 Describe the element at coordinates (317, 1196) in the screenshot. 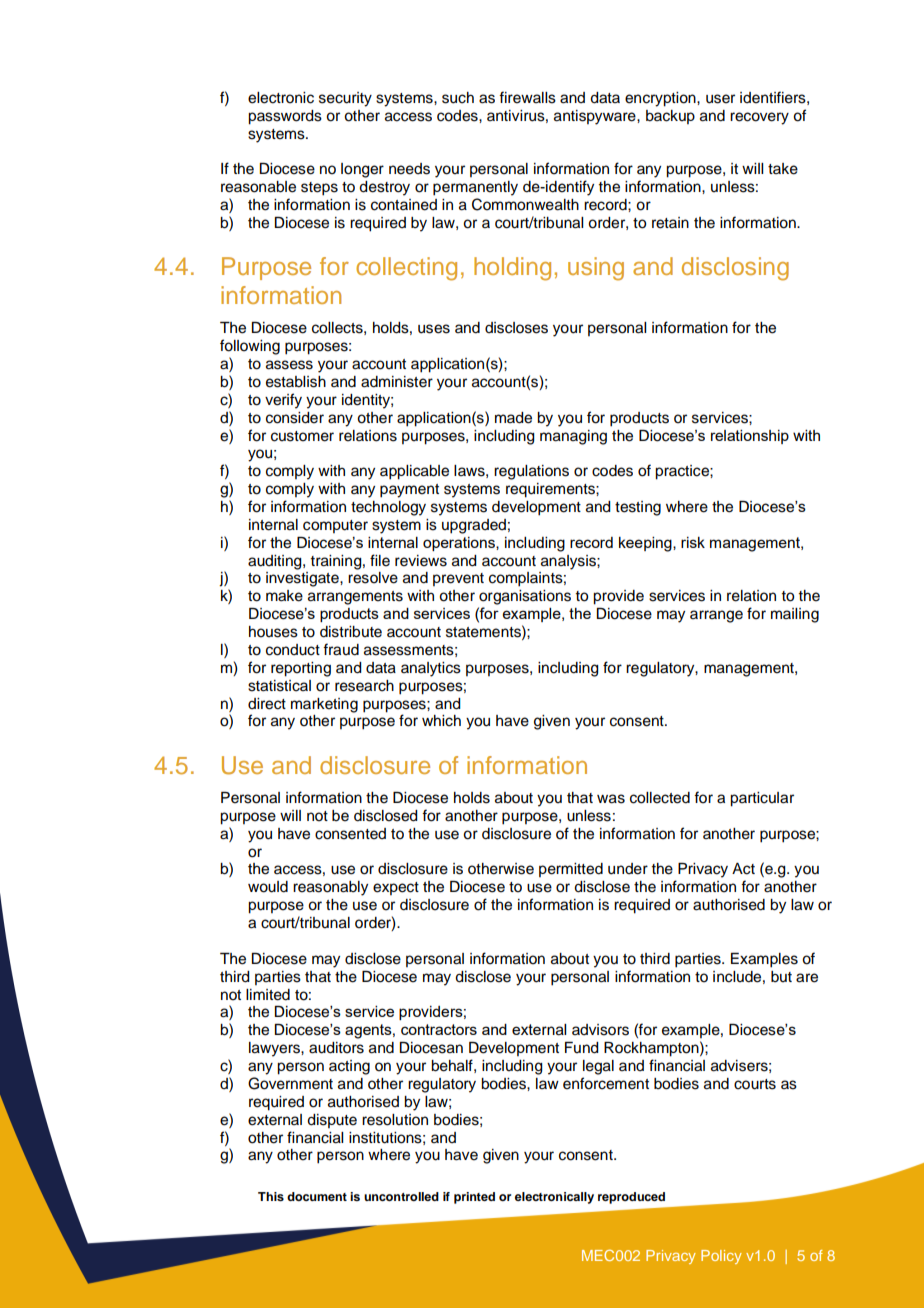

I see `document` at that location.
